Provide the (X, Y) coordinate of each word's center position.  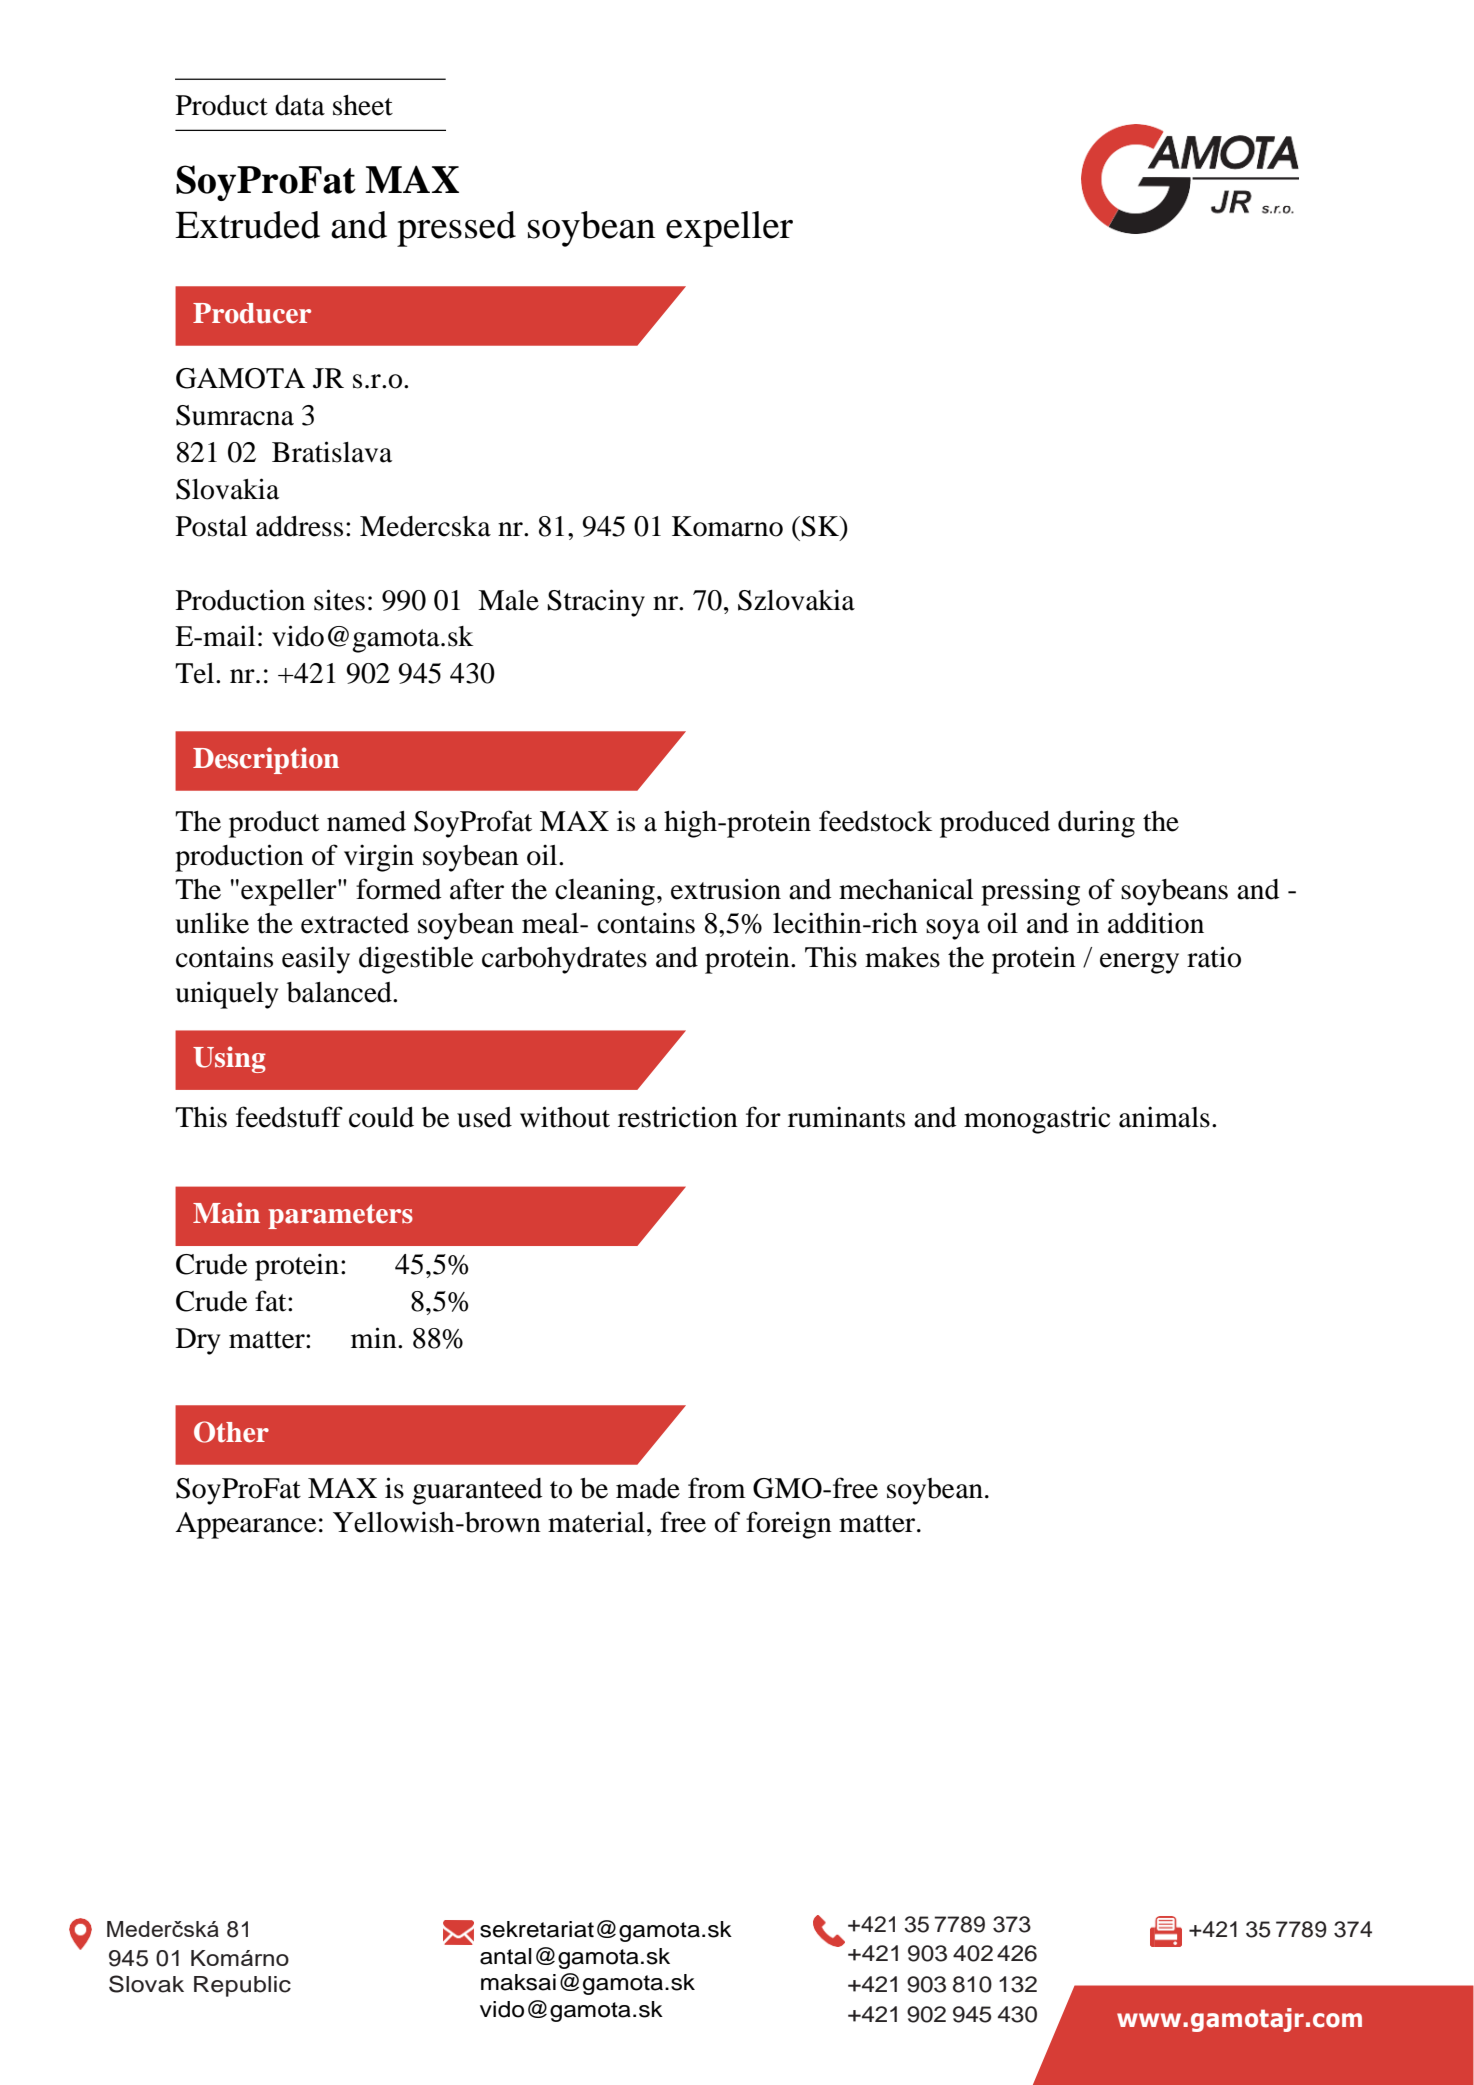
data (300, 105)
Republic (242, 1986)
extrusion (726, 889)
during (1096, 824)
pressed (456, 229)
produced (995, 824)
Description (266, 760)
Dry (198, 1341)
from (717, 1488)
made (648, 1488)
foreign (789, 1525)
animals (1164, 1117)
